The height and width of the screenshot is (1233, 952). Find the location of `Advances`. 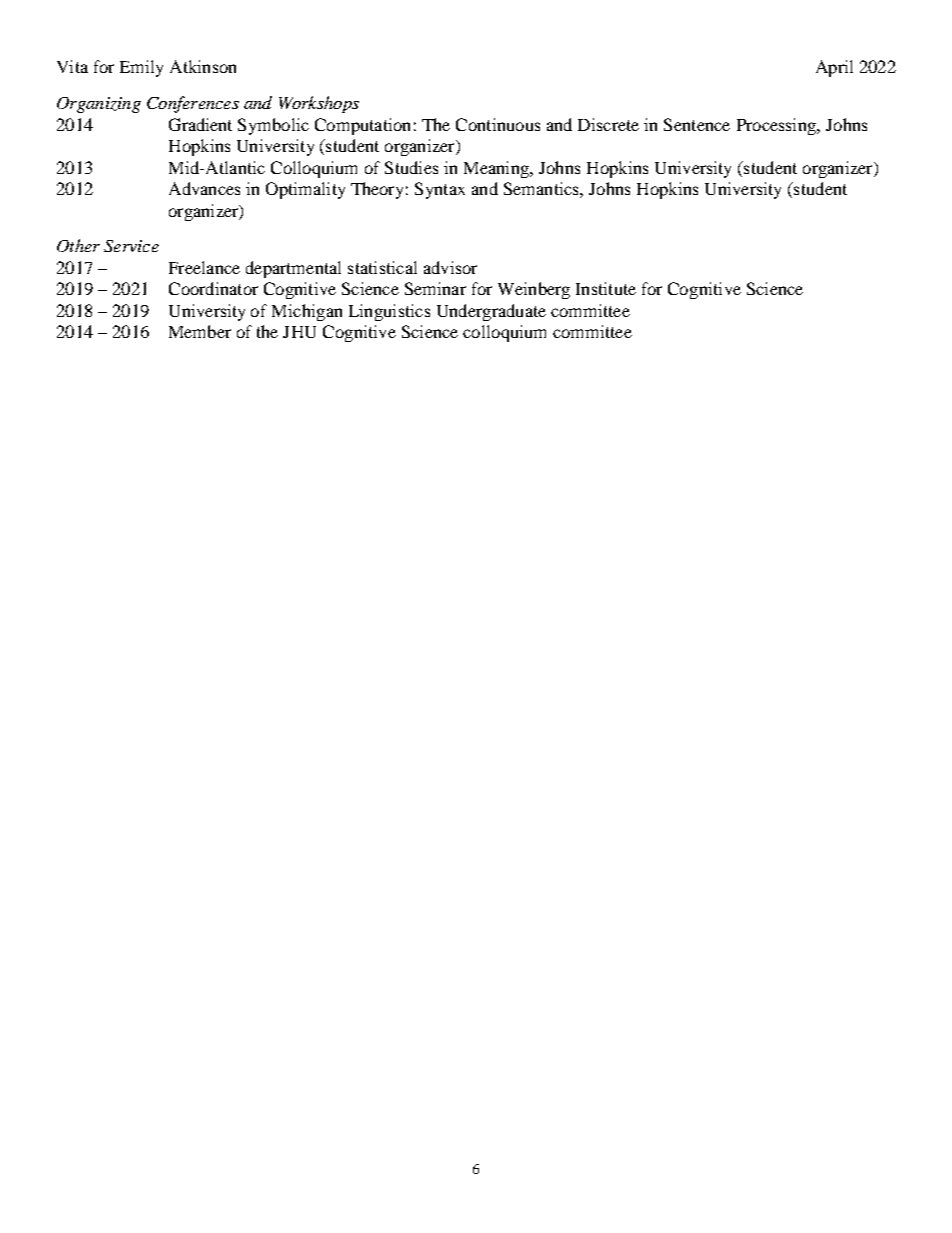

Advances is located at coordinates (204, 188).
